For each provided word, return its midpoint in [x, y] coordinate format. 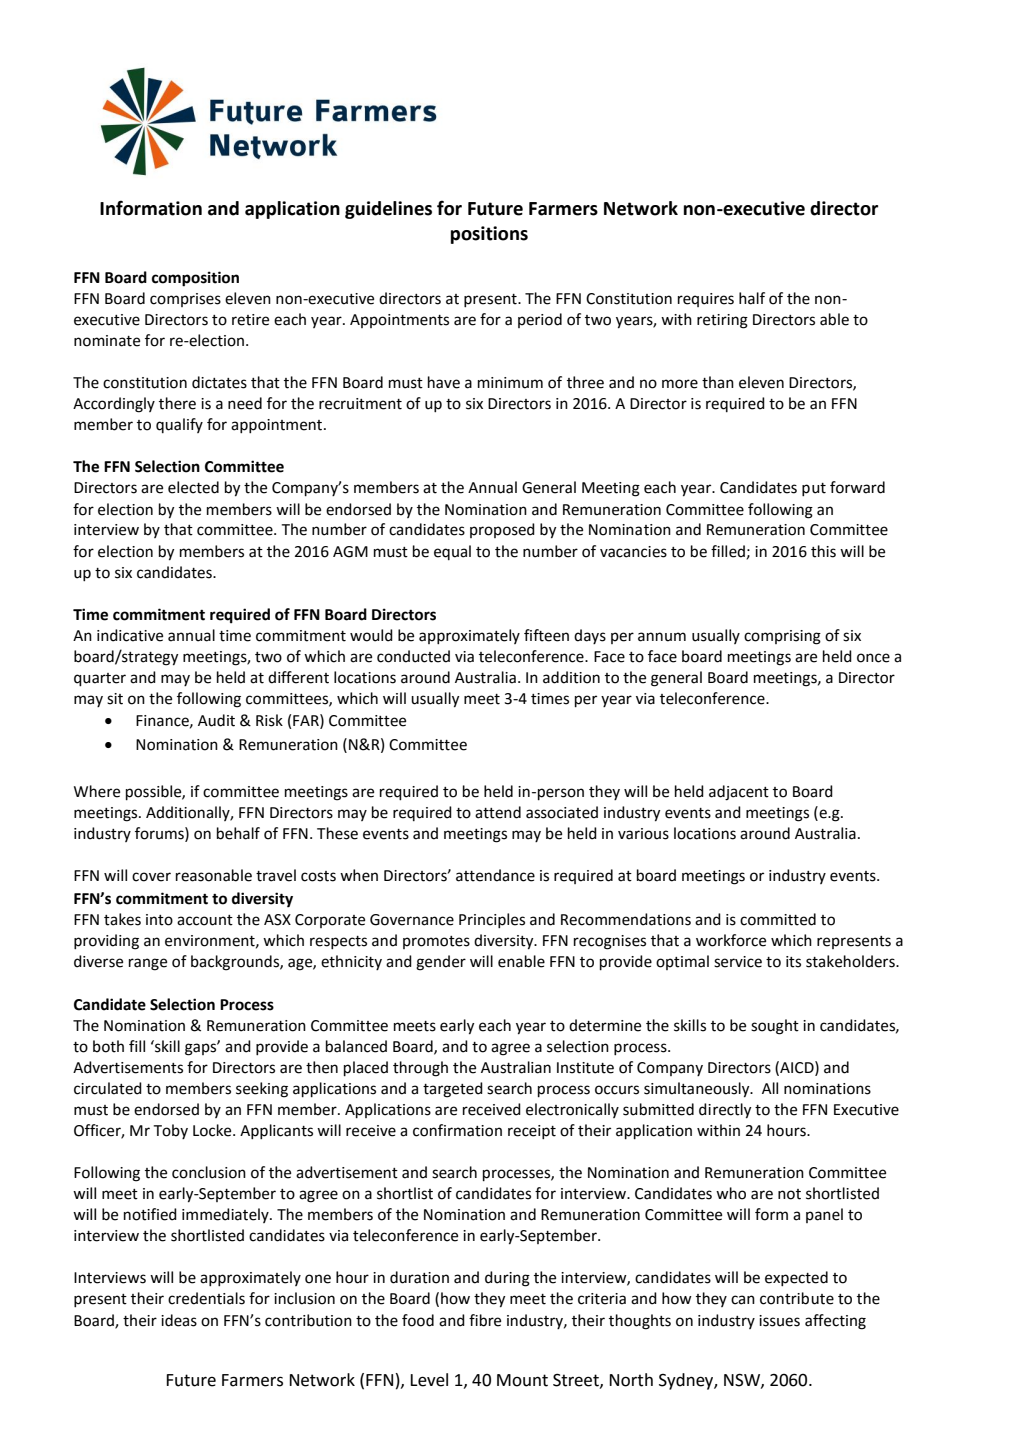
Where [97, 791]
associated [562, 812]
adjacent [739, 793]
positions [489, 235]
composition [195, 279]
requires [706, 300]
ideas [179, 1320]
